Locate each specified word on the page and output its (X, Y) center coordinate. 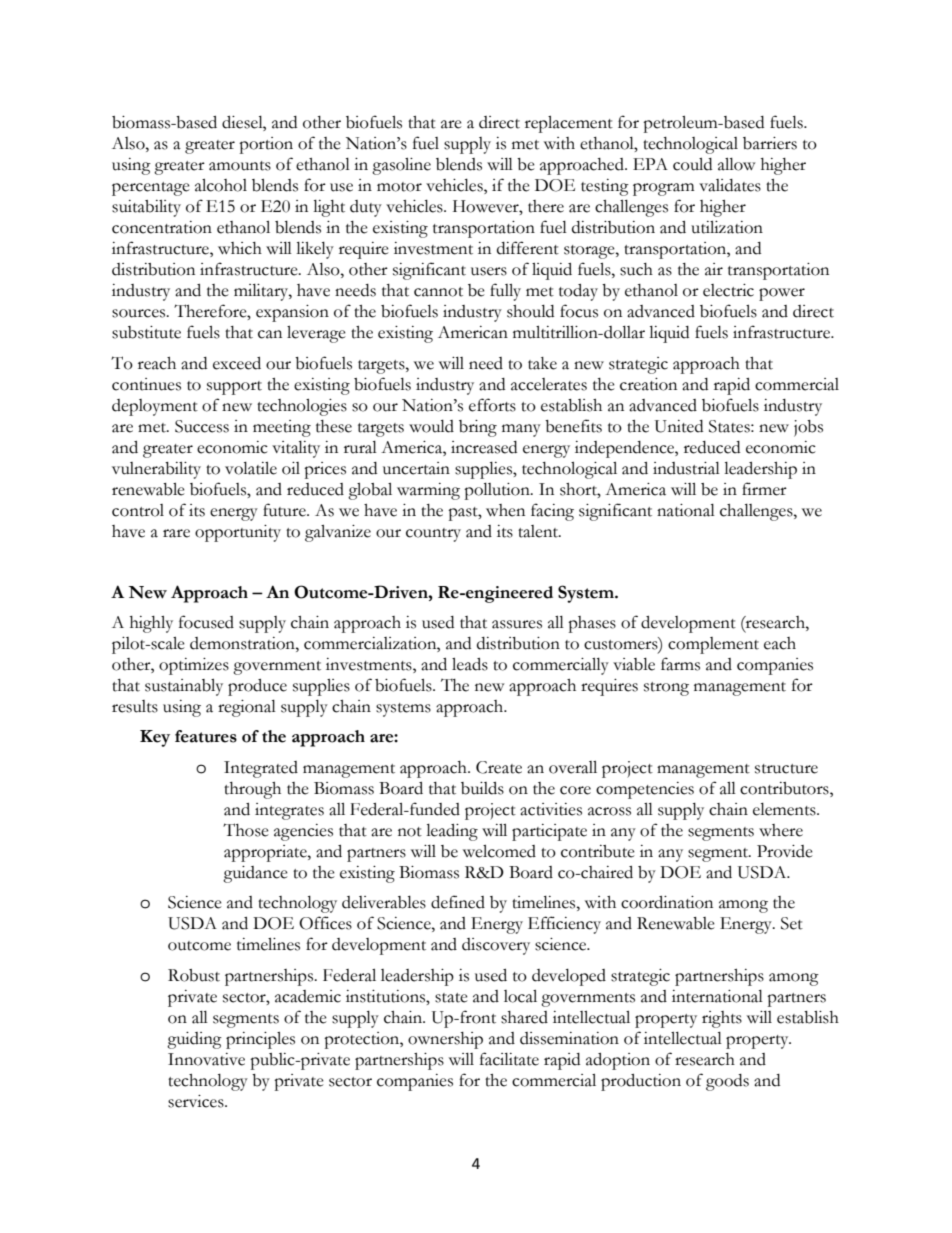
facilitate (509, 1059)
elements (785, 809)
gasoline (401, 166)
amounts (240, 166)
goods (727, 1082)
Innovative (206, 1059)
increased (484, 447)
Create (499, 767)
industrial (686, 468)
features (206, 736)
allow (736, 164)
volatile (251, 468)
